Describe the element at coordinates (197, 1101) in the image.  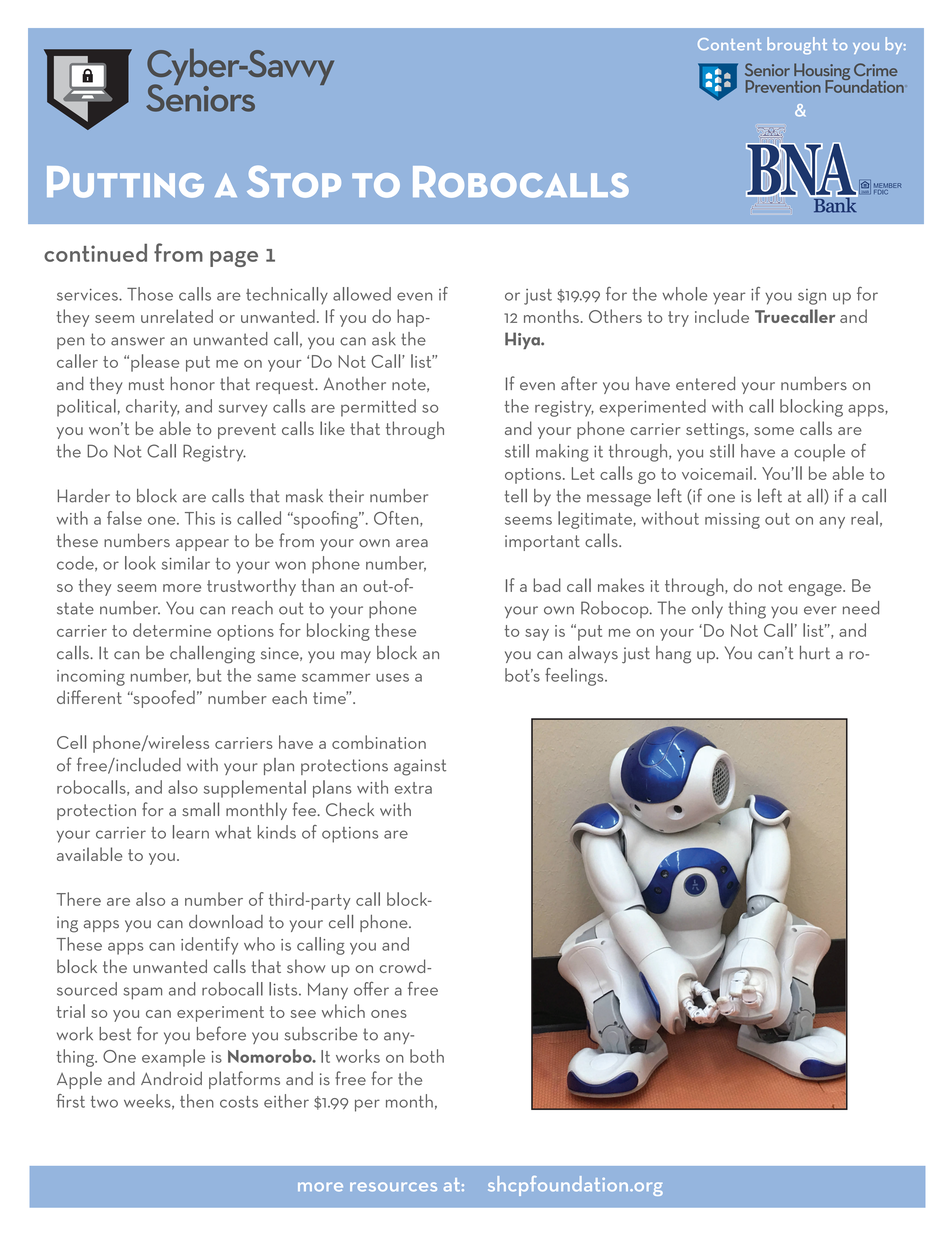
I see `then` at that location.
